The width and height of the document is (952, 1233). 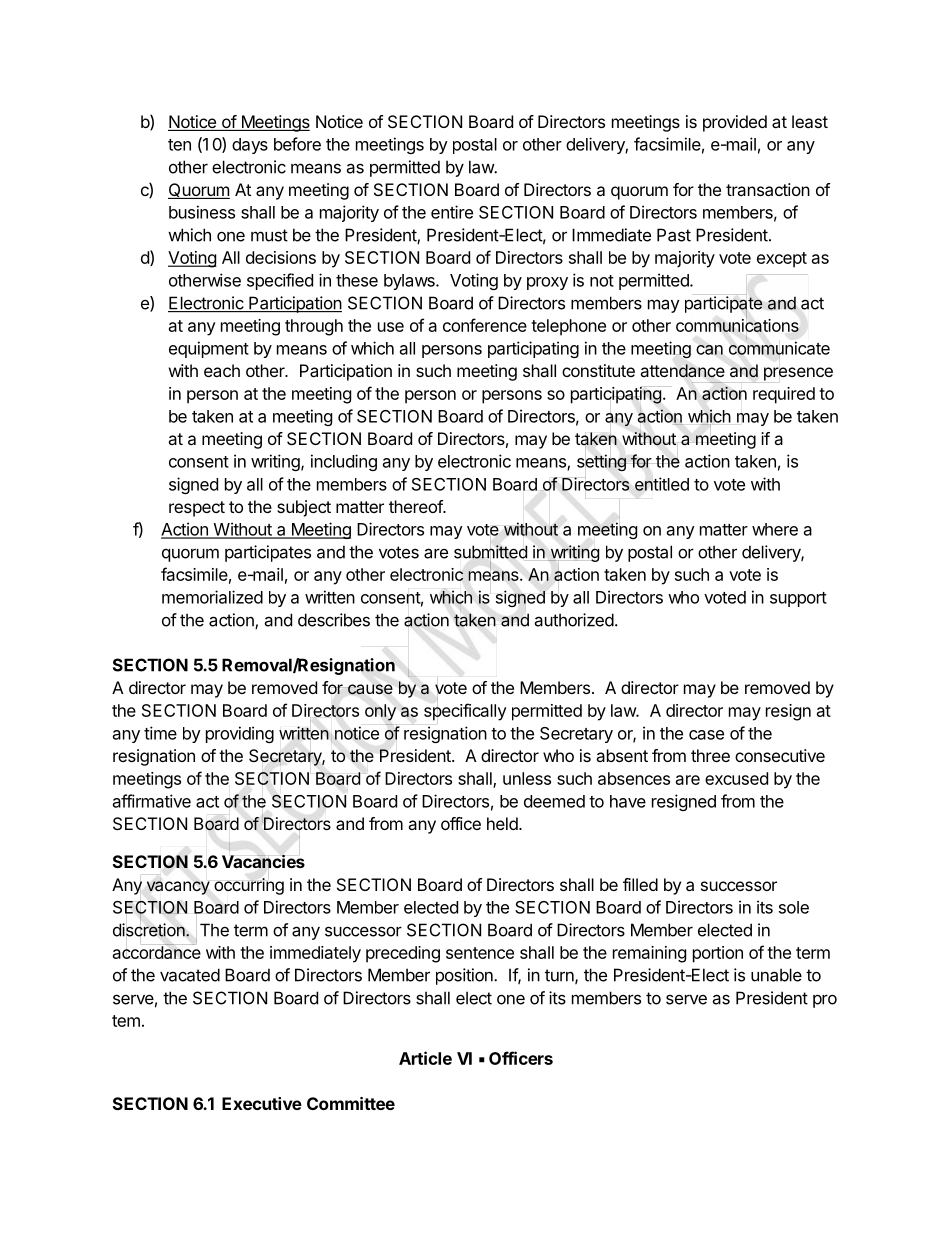 What do you see at coordinates (452, 212) in the document?
I see `entire` at bounding box center [452, 212].
